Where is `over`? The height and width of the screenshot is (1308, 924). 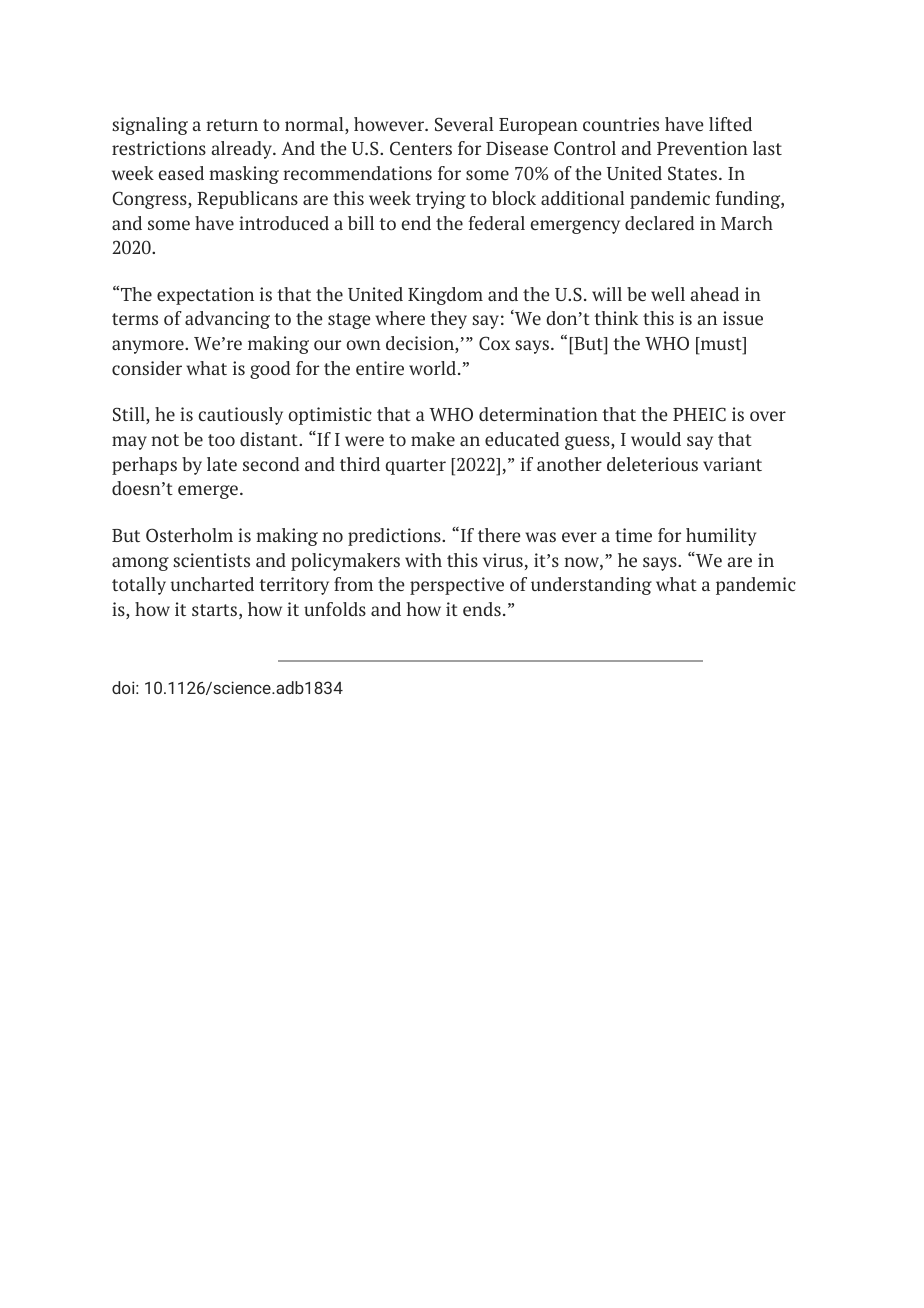 over is located at coordinates (768, 416).
